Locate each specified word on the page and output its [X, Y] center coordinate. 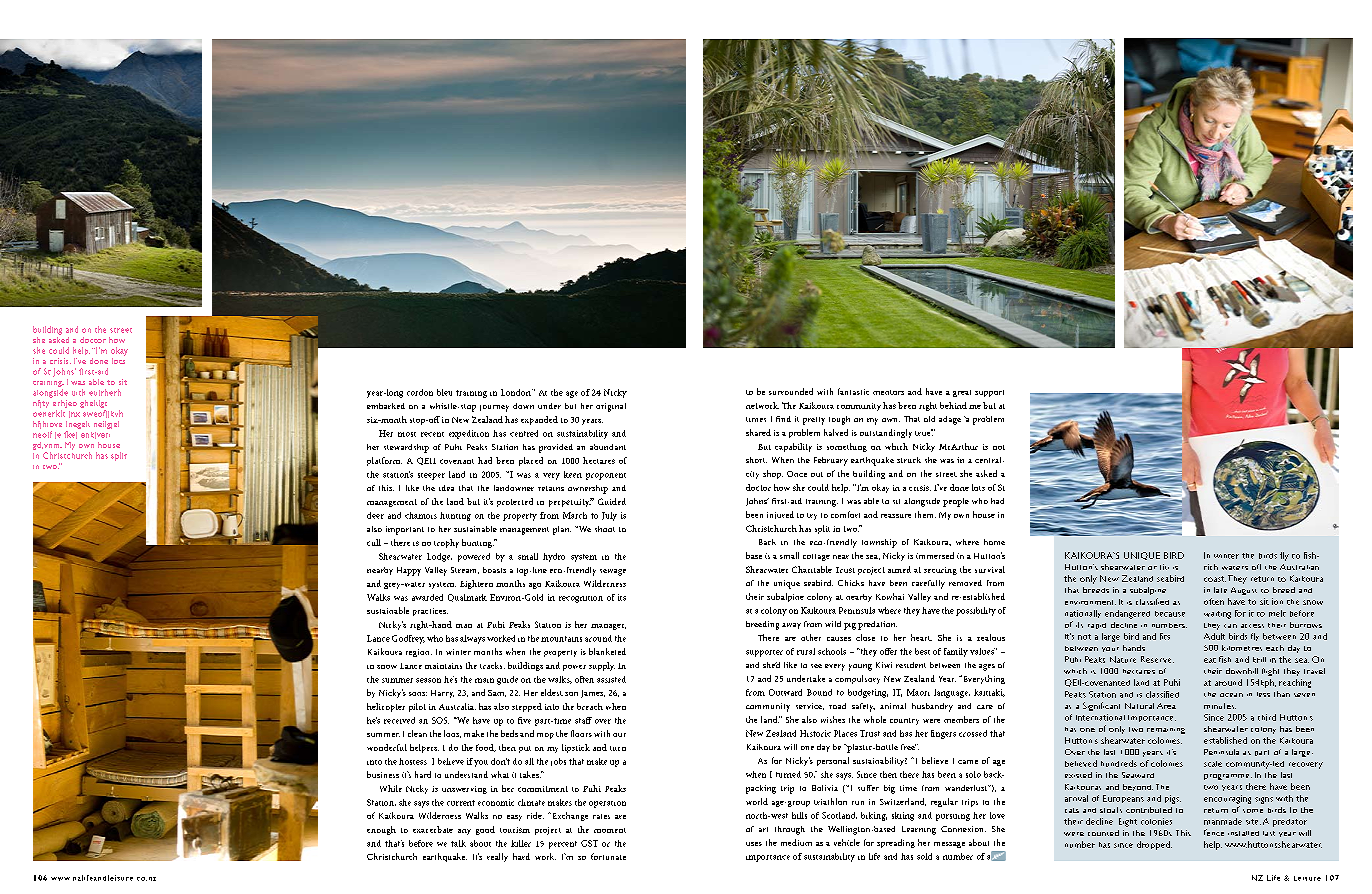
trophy [446, 543]
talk [458, 843]
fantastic [853, 391]
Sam [497, 693]
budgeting [868, 693]
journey [494, 408]
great [962, 393]
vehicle [847, 842]
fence [1214, 832]
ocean [1231, 695]
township [879, 543]
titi [1164, 567]
